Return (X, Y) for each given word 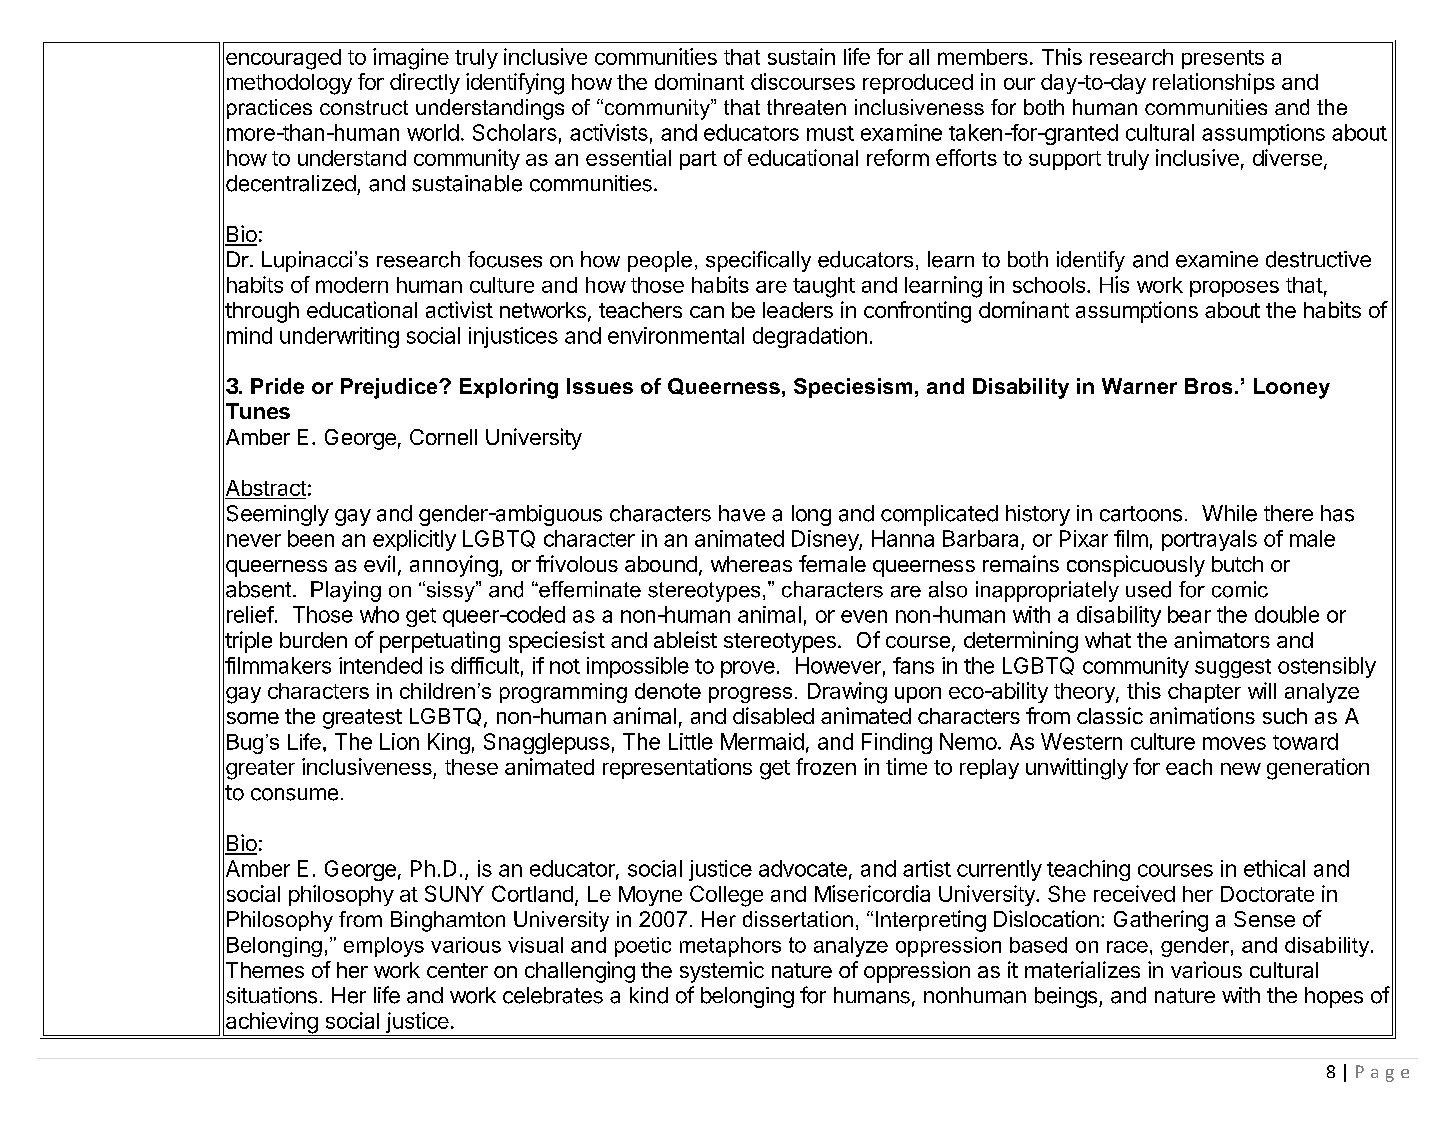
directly (425, 83)
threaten (806, 107)
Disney (826, 540)
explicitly (414, 540)
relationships (1214, 83)
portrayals (1209, 540)
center (457, 970)
